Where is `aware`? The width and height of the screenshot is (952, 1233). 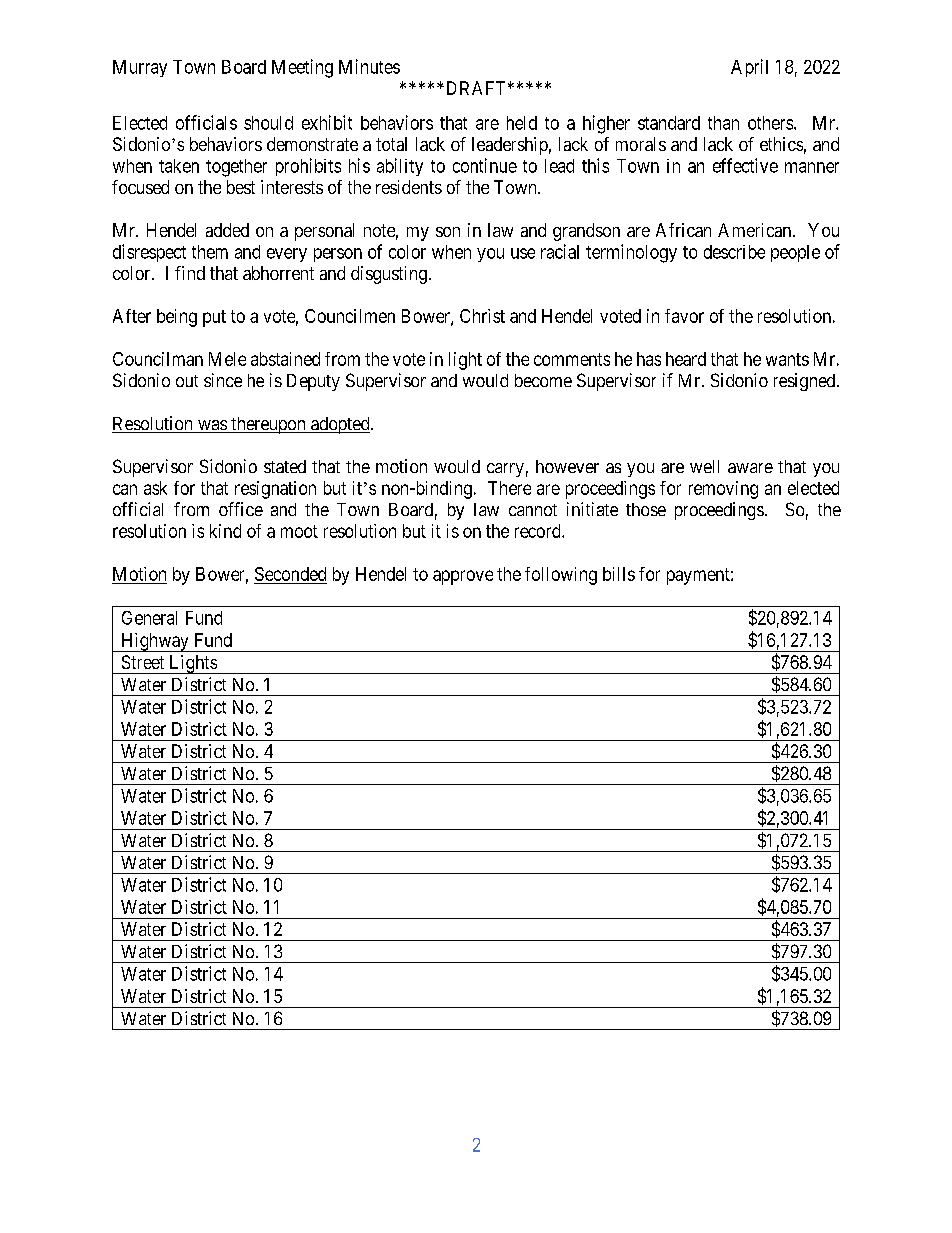 aware is located at coordinates (750, 468).
